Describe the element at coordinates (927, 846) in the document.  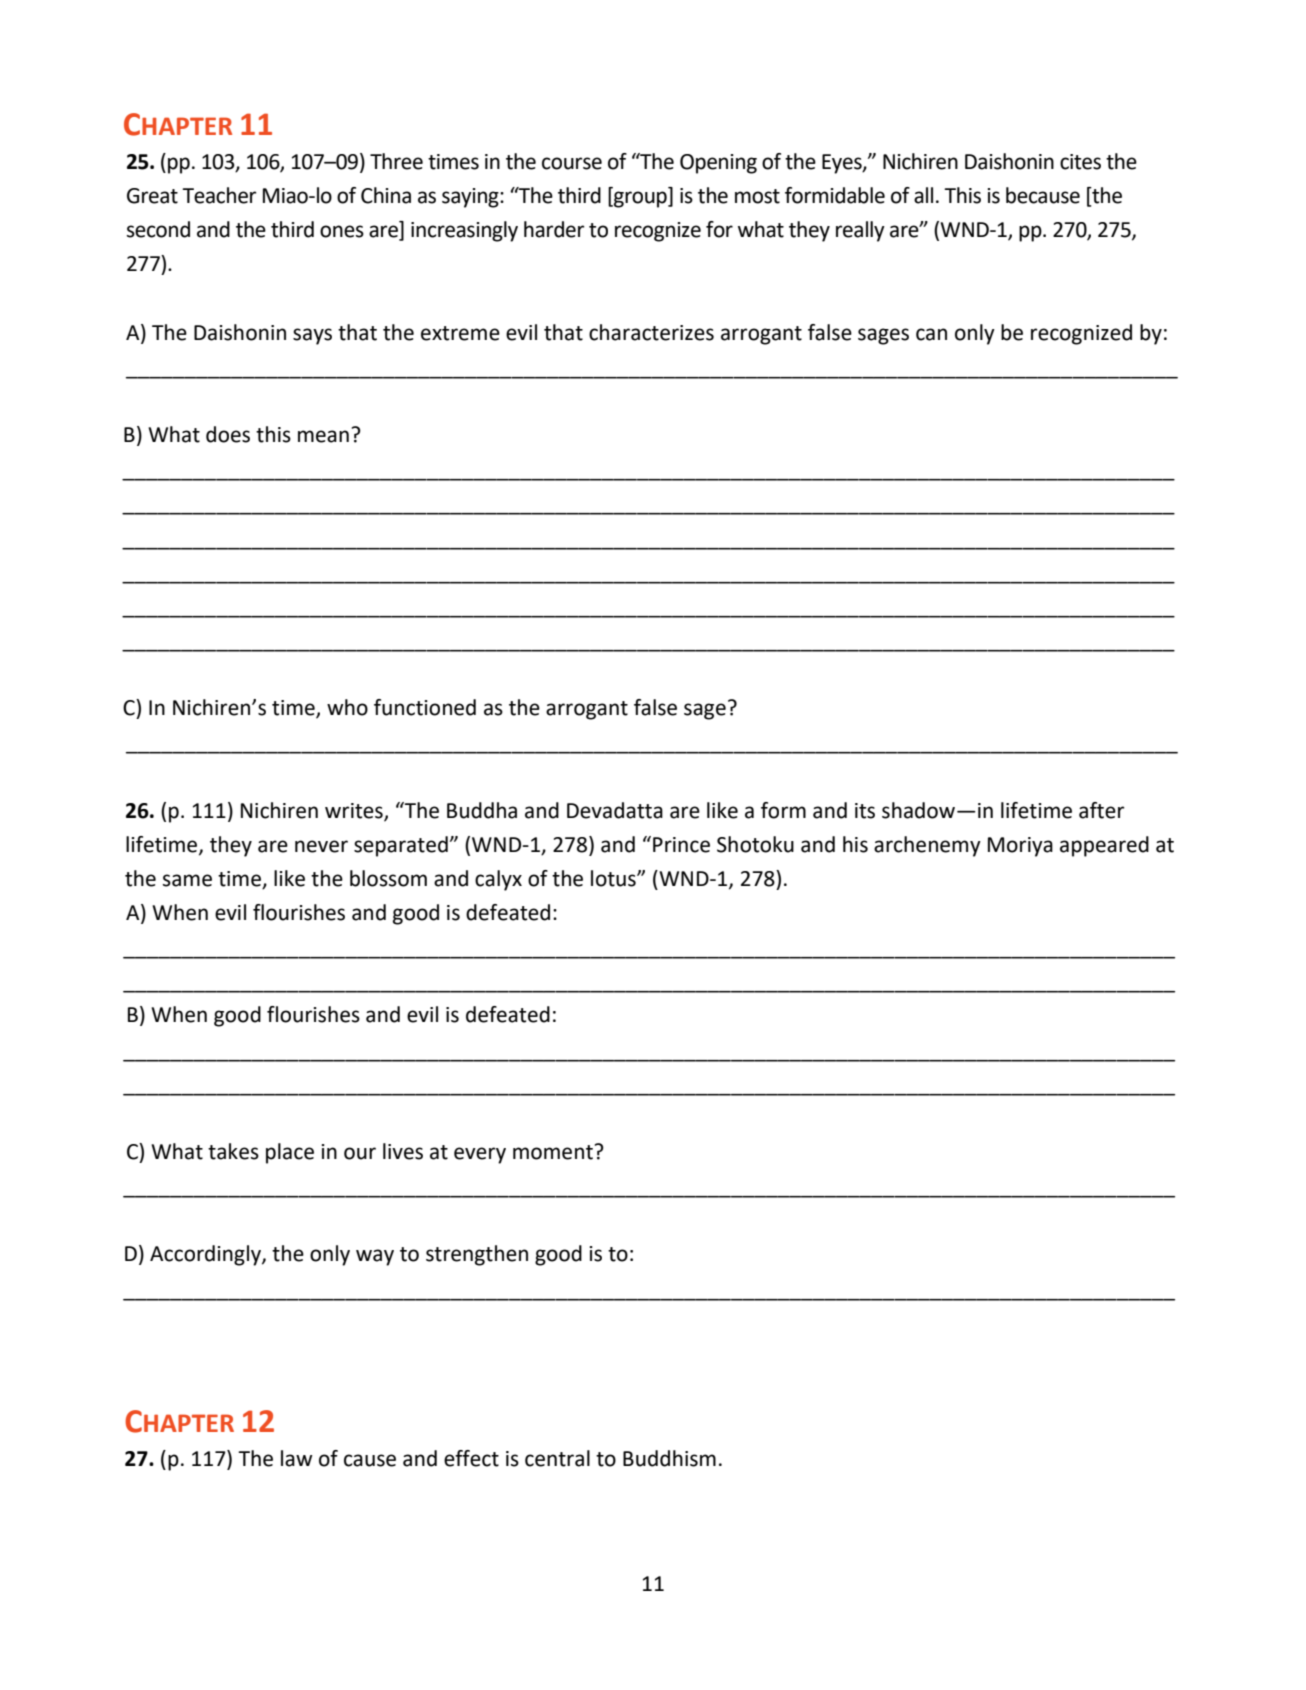
I see `archenemy` at that location.
